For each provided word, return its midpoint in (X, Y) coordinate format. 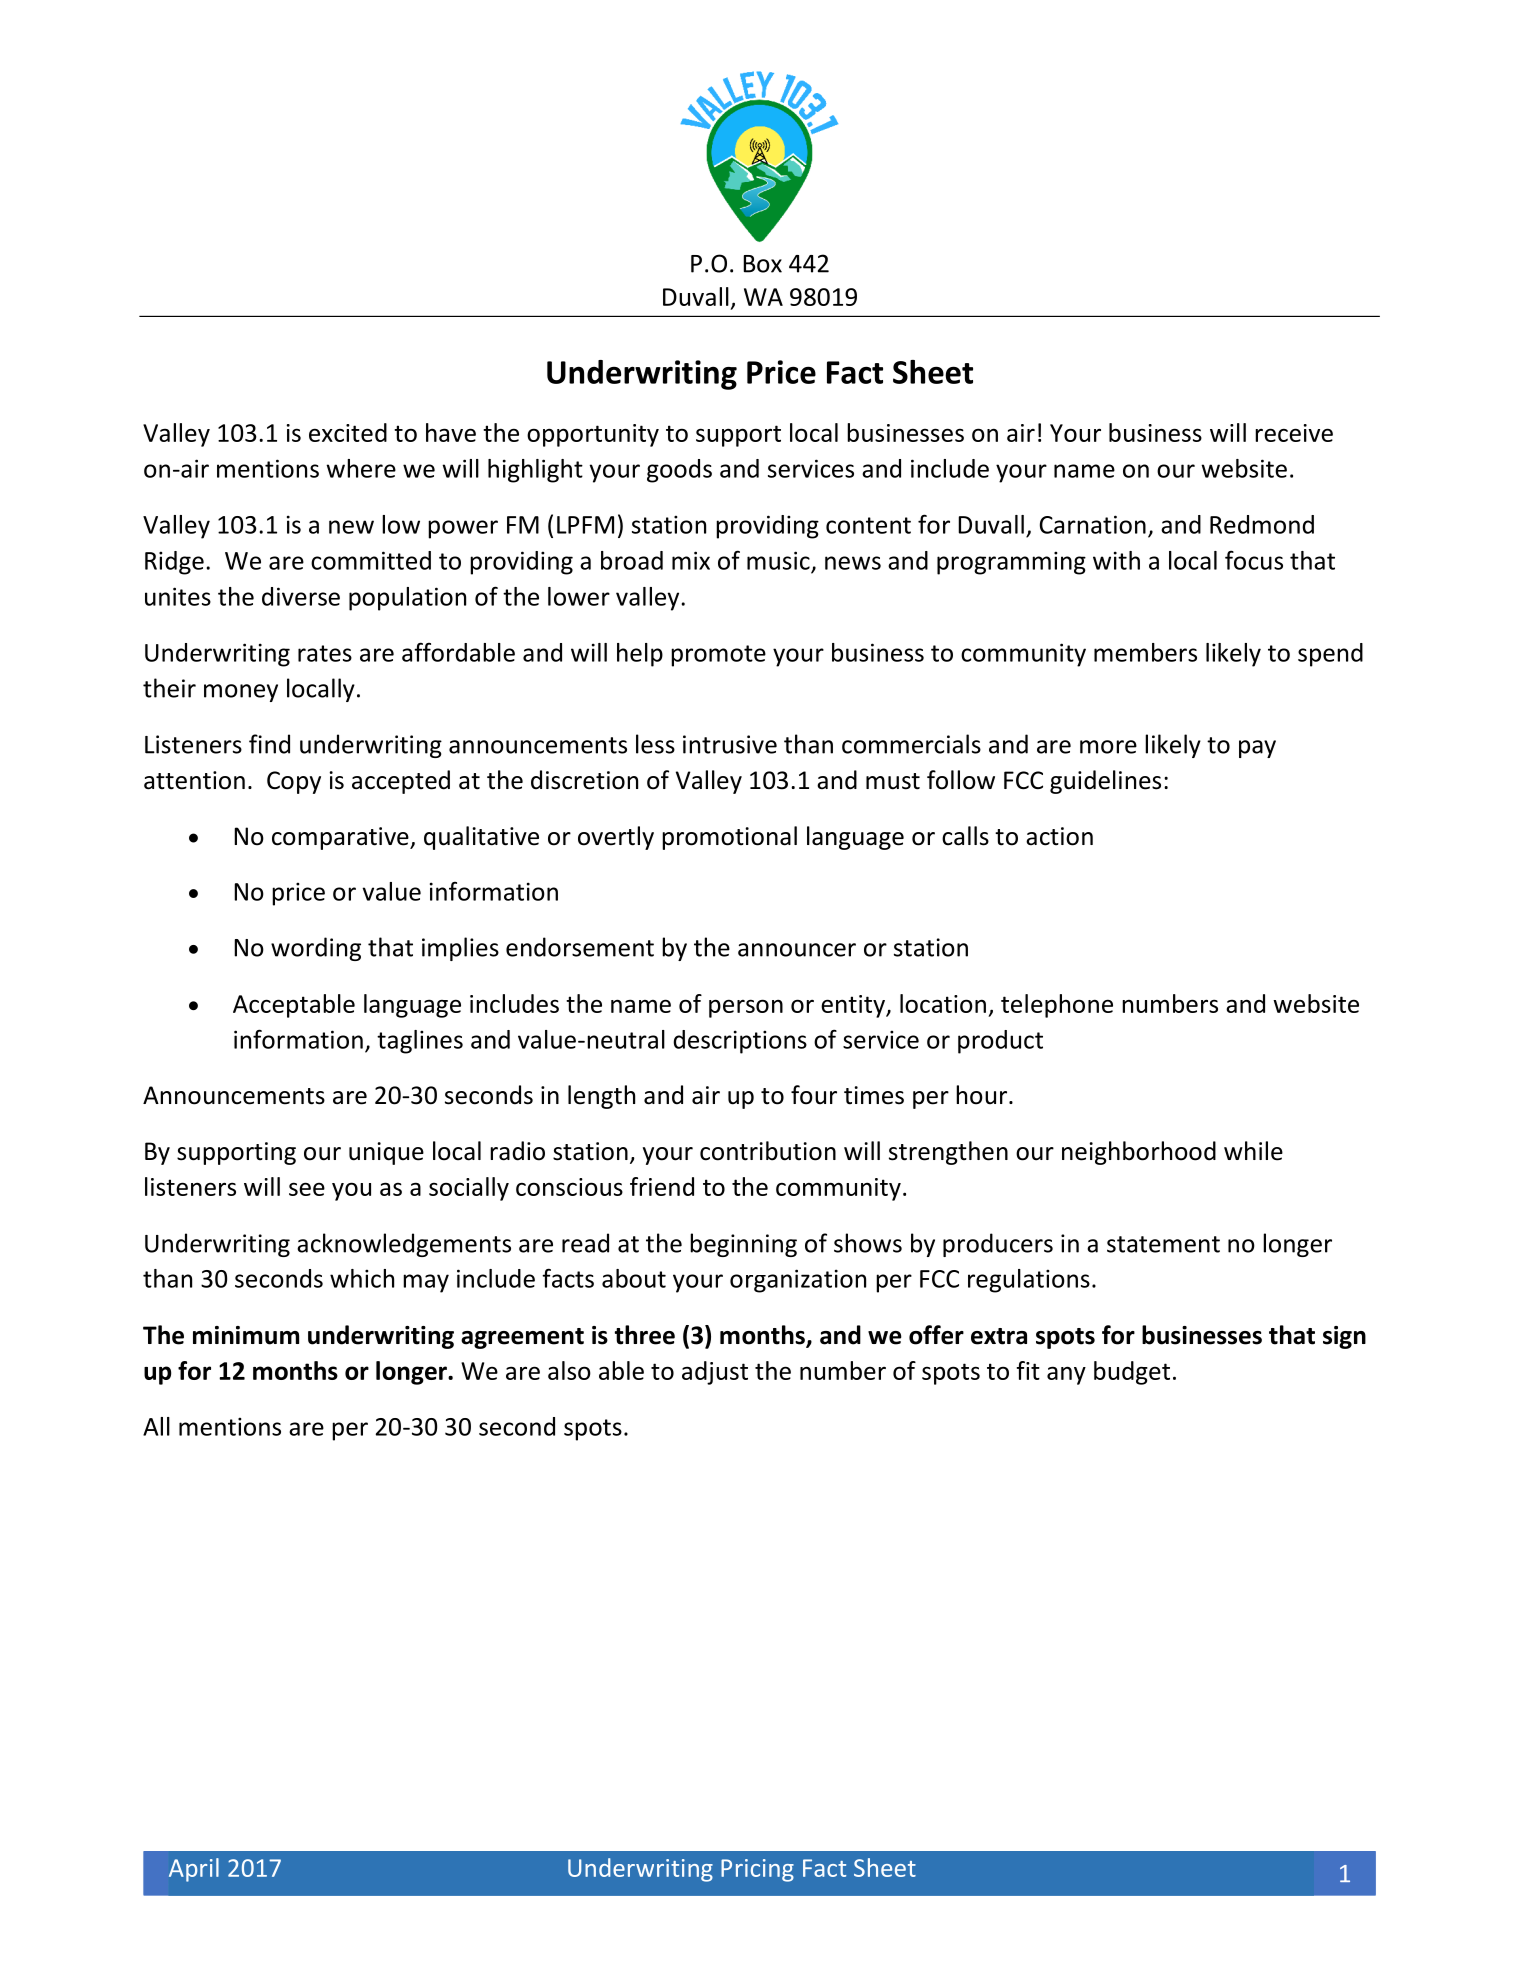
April (194, 1870)
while (1253, 1151)
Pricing (757, 1870)
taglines (420, 1042)
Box (762, 264)
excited (348, 432)
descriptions (740, 1042)
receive (1294, 433)
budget (1132, 1373)
